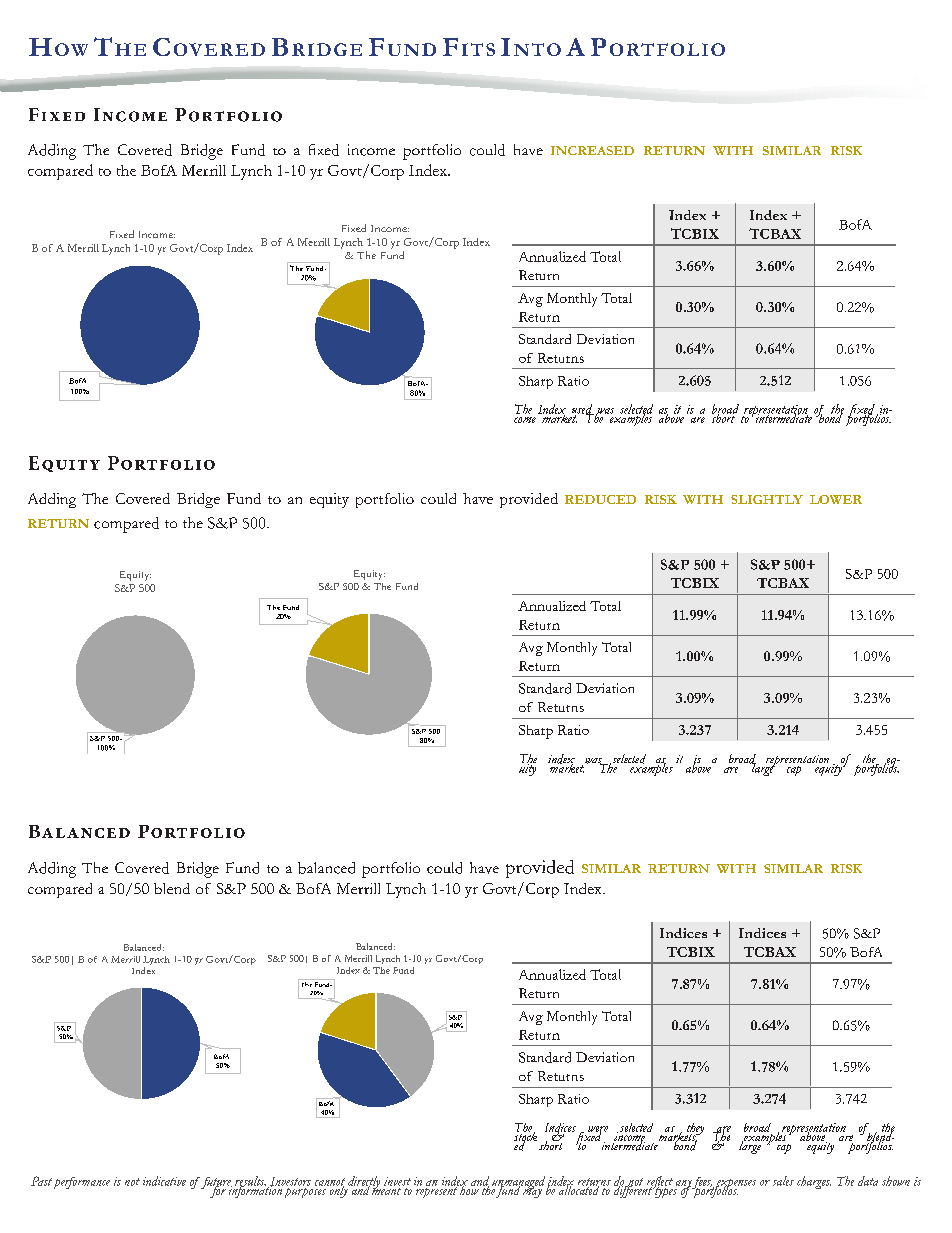 This screenshot has width=952, height=1233. I want to click on slightly, so click(767, 499).
